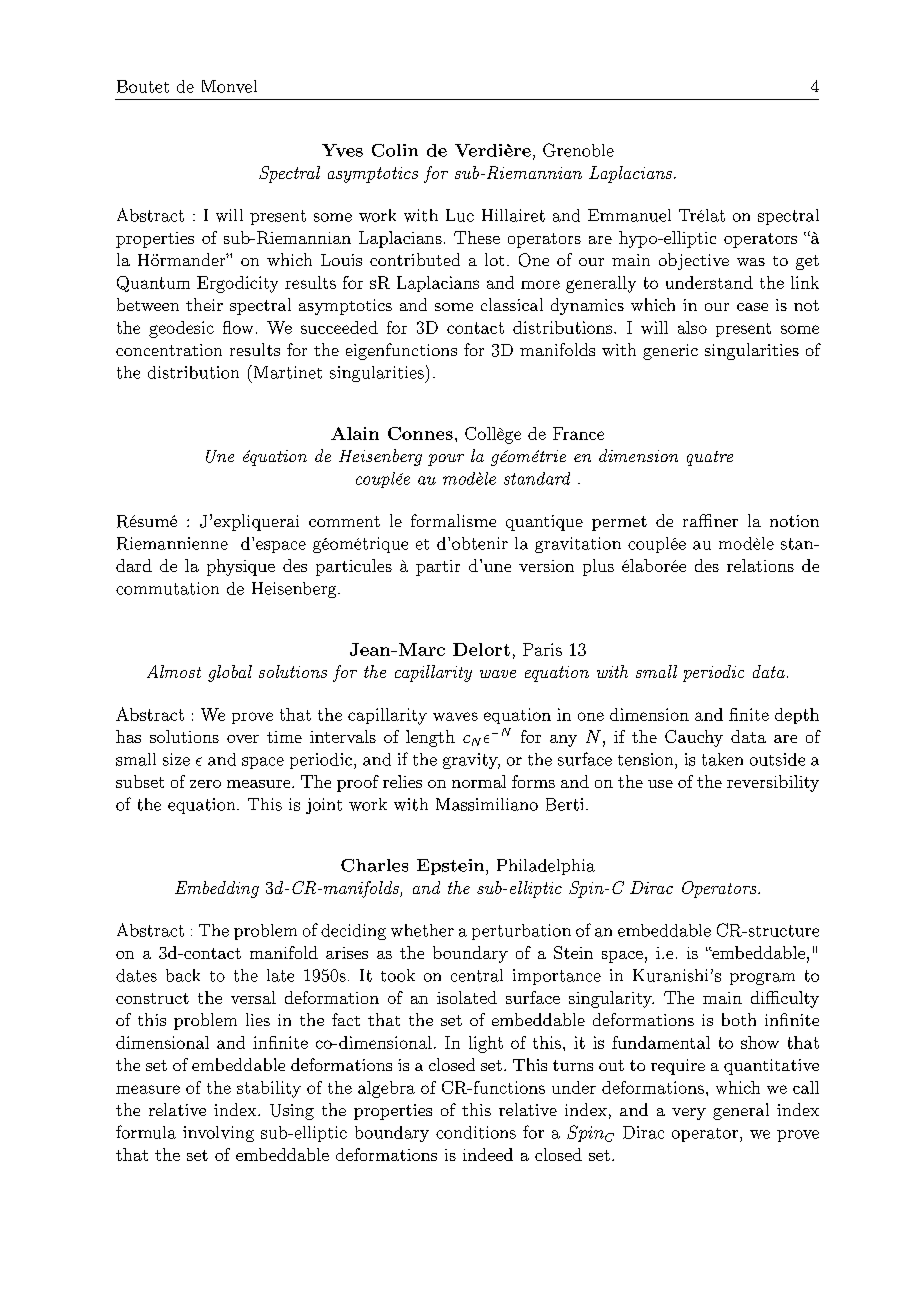  I want to click on Paris, so click(542, 649).
